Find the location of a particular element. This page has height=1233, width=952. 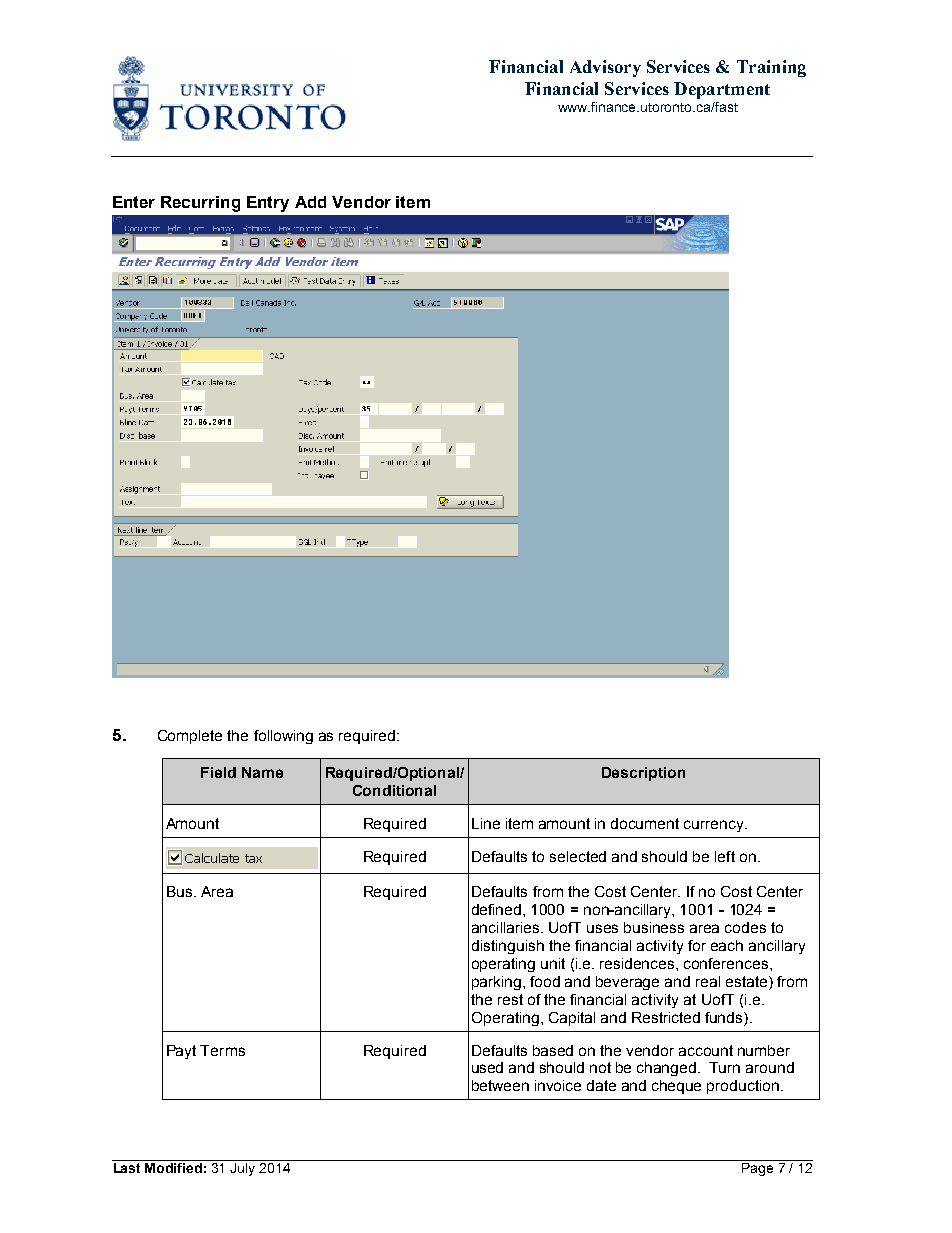

between is located at coordinates (500, 1085).
